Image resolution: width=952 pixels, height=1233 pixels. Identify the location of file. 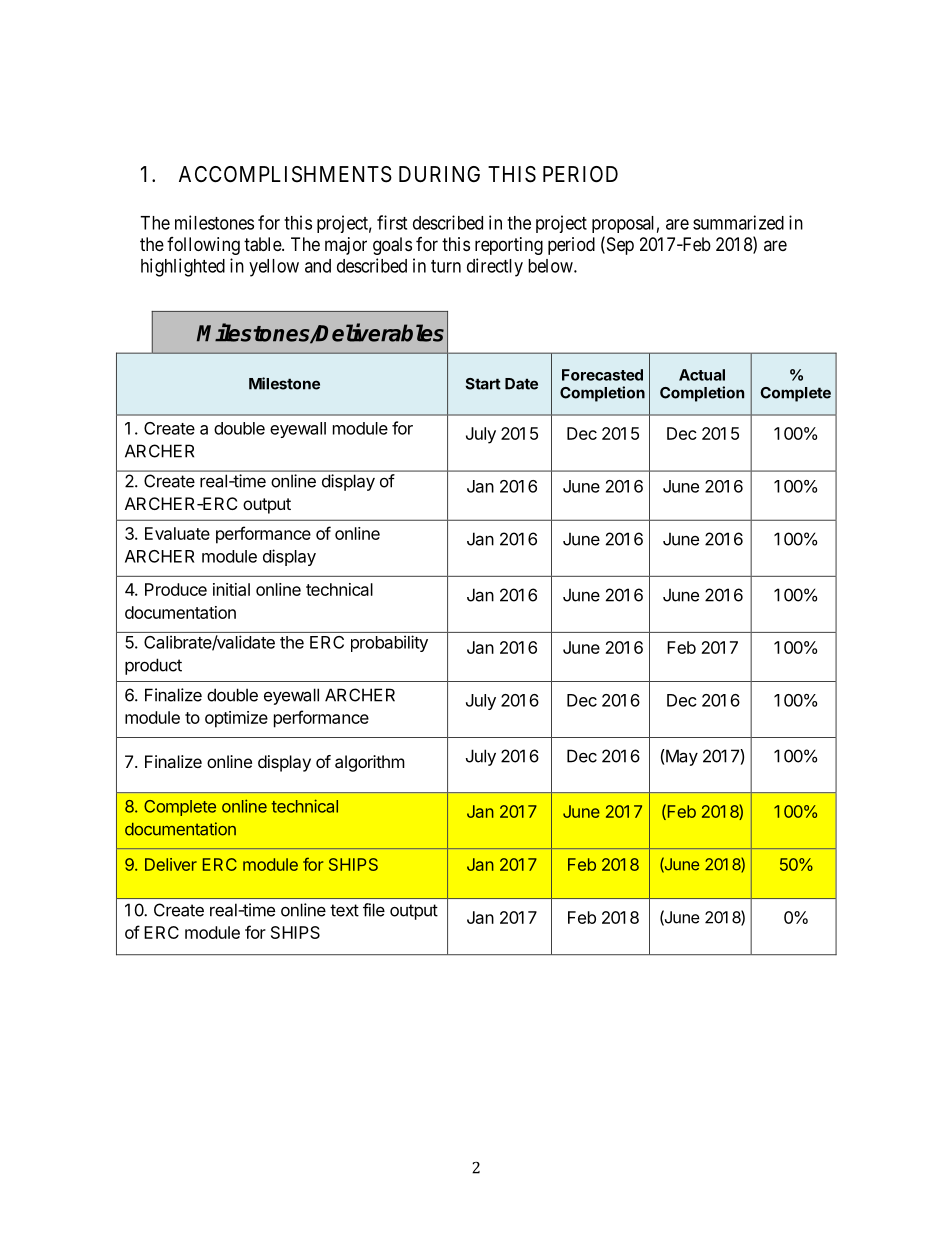
(374, 910).
